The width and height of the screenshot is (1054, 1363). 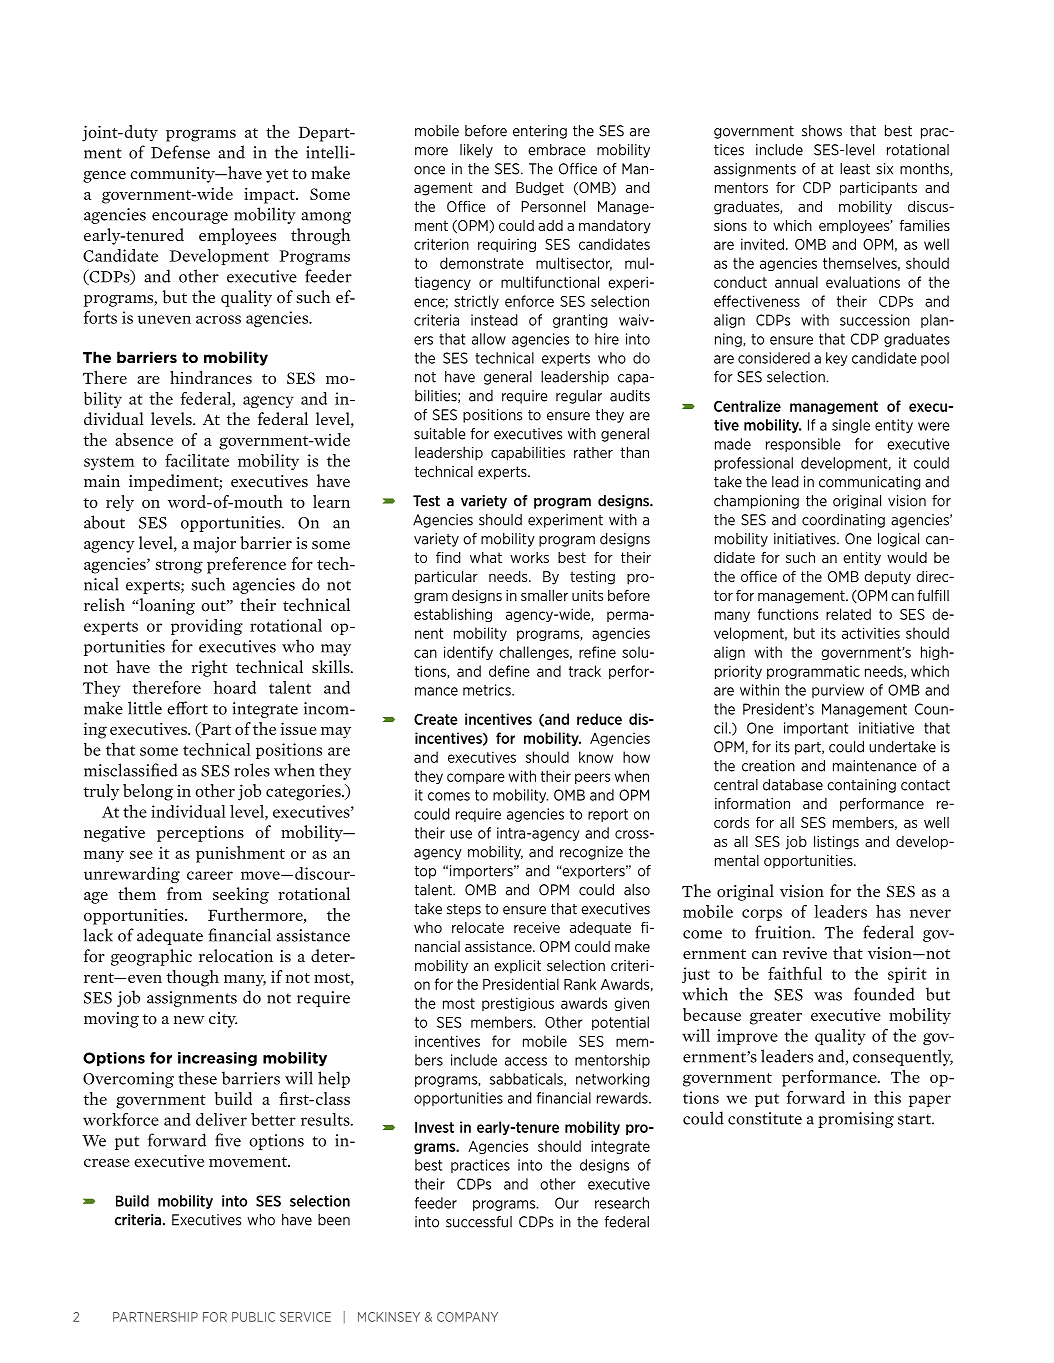 I want to click on Budget, so click(x=540, y=189).
